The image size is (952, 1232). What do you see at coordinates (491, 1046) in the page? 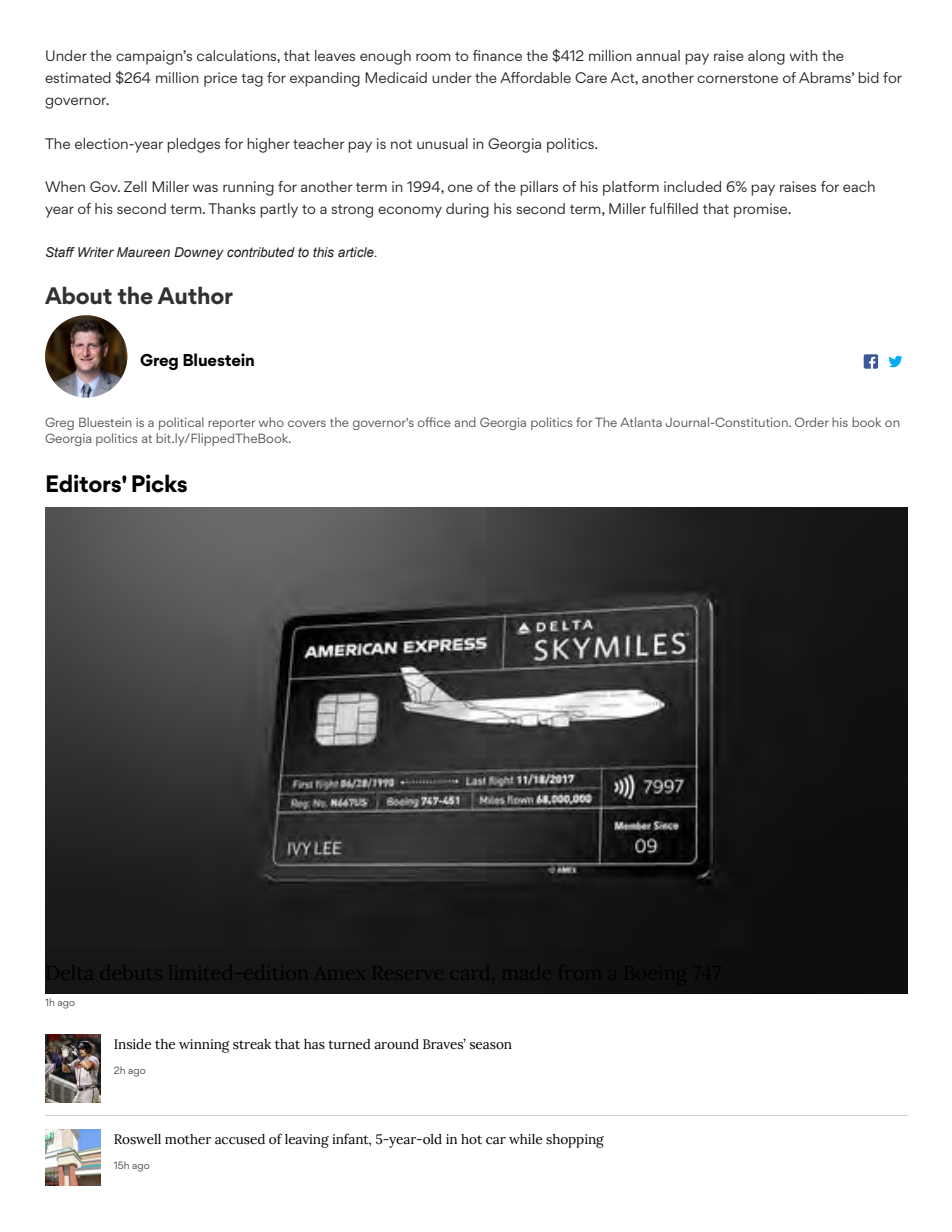
I see `season` at bounding box center [491, 1046].
